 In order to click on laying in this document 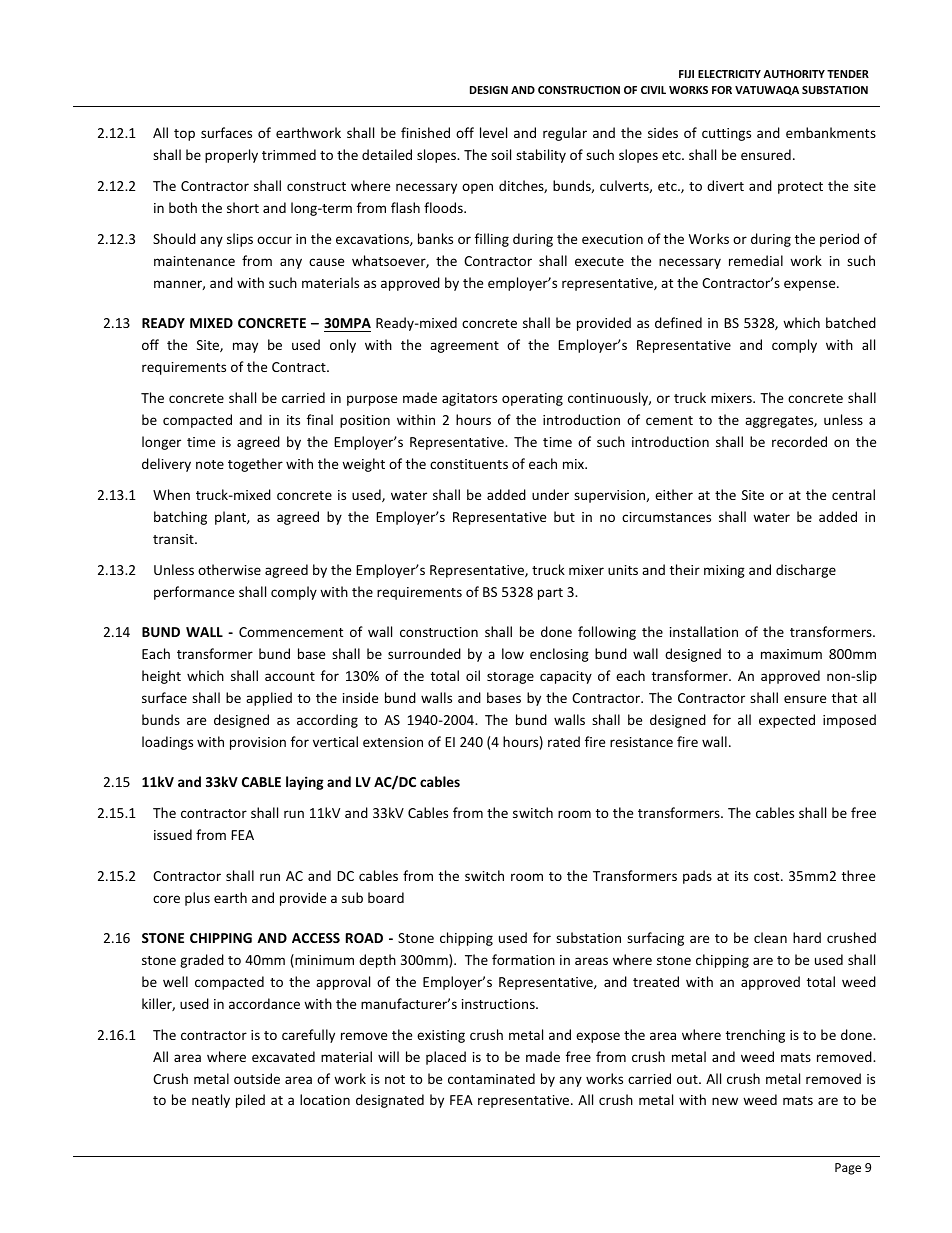, I will do `click(305, 783)`.
